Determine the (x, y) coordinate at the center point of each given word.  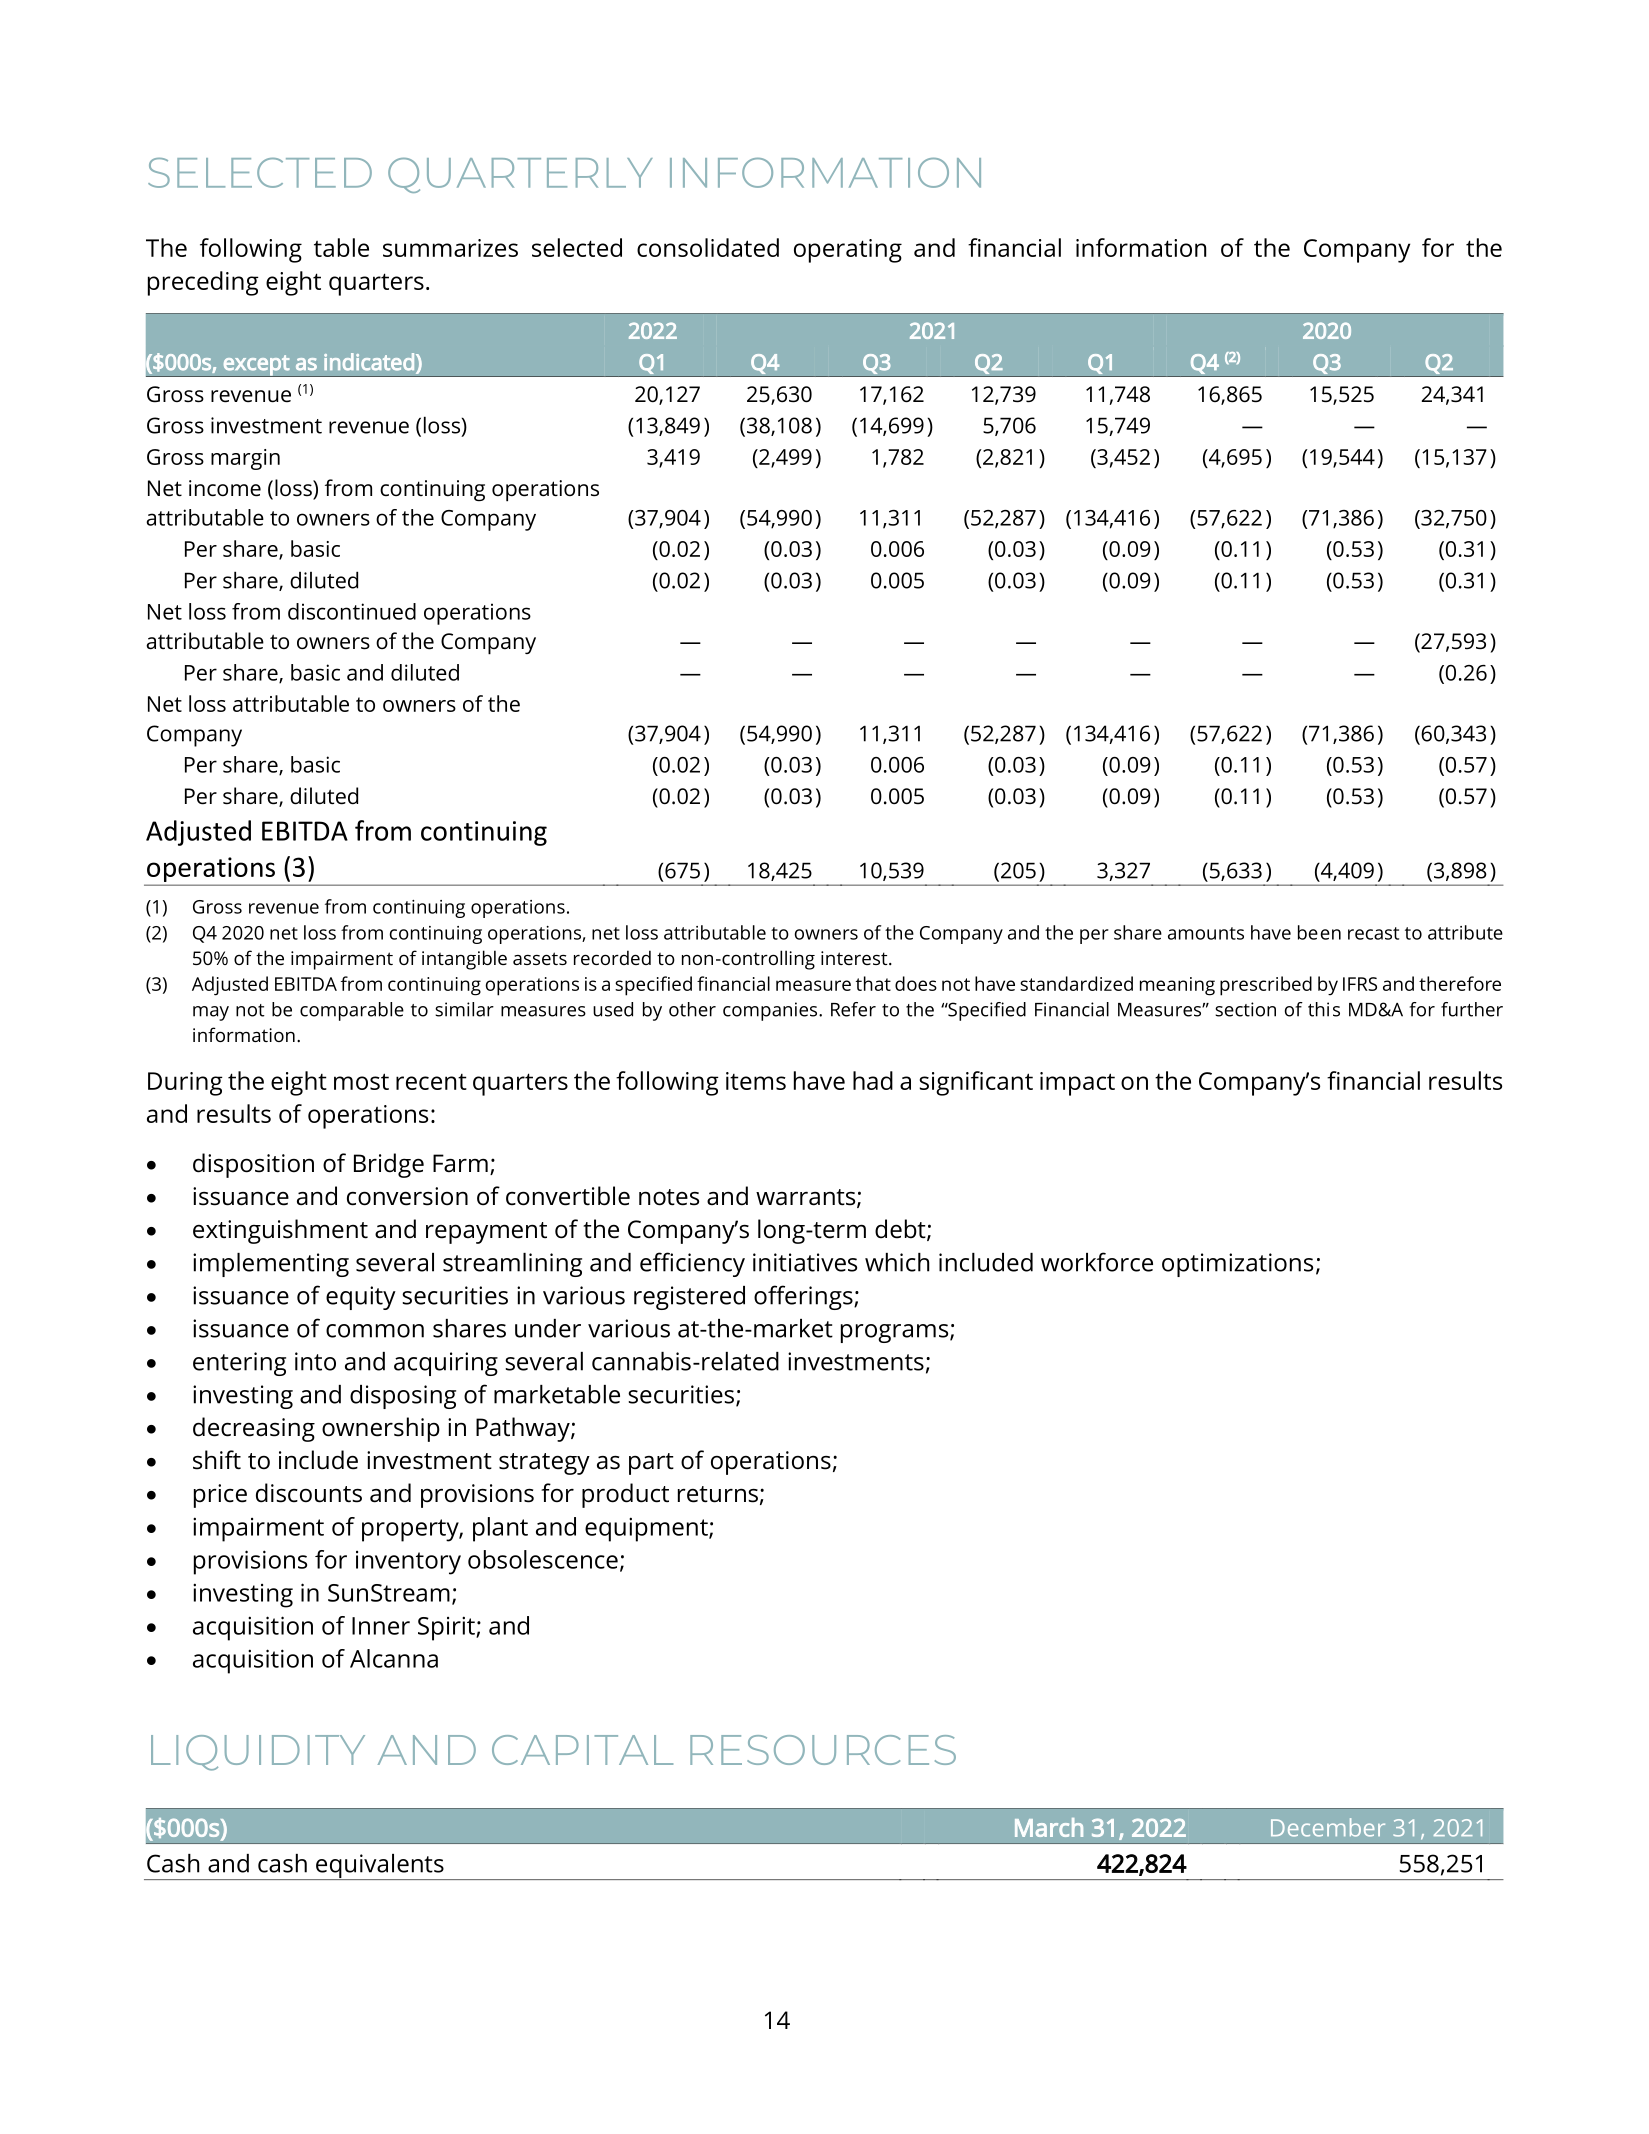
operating (848, 251)
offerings (804, 1297)
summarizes (450, 248)
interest (855, 958)
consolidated (708, 247)
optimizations (1237, 1265)
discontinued (352, 611)
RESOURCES (823, 1750)
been (1319, 932)
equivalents (380, 1867)
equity (361, 1298)
